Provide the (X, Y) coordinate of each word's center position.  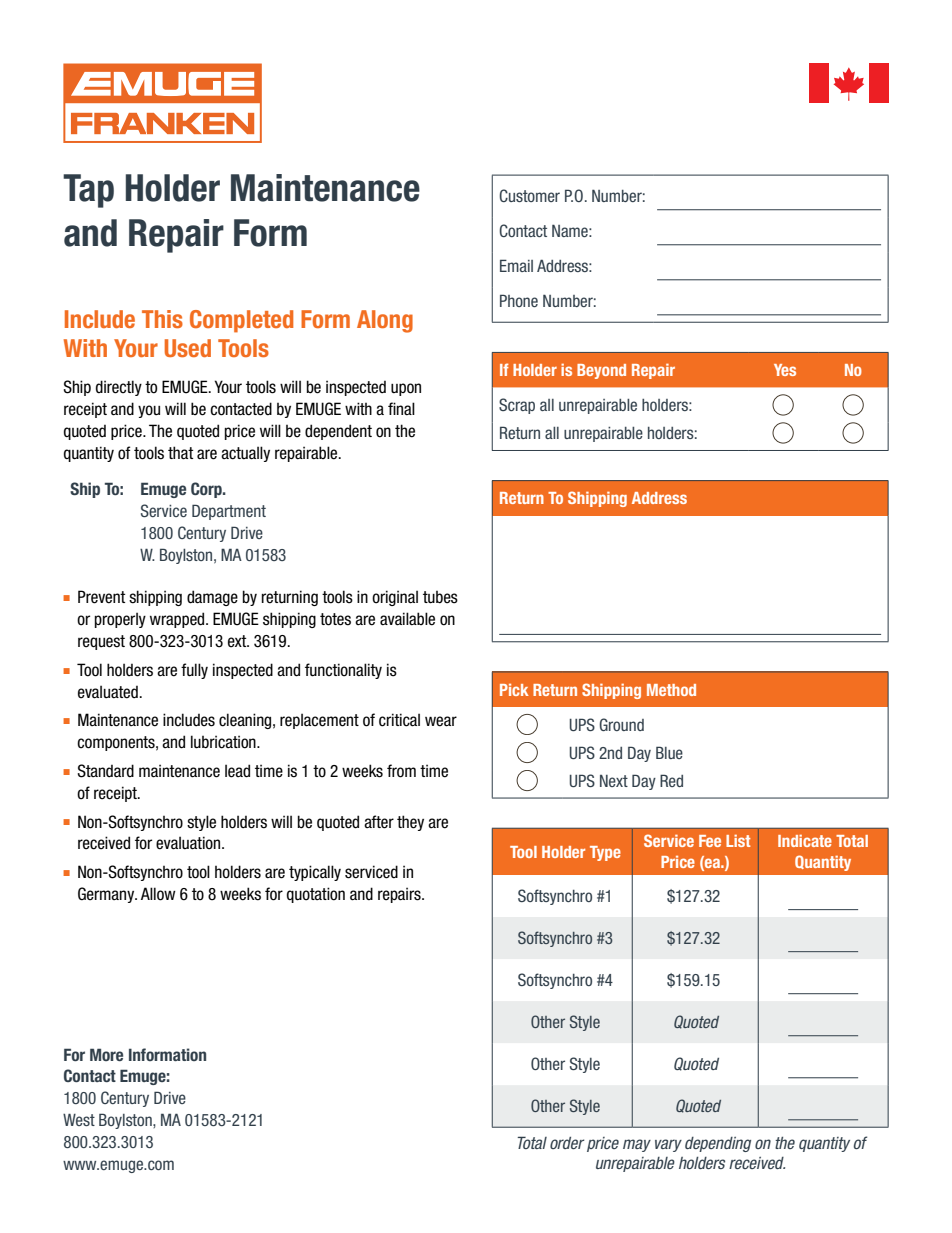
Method (671, 690)
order (567, 1143)
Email (516, 265)
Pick (514, 690)
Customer (529, 195)
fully (194, 671)
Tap (88, 191)
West (79, 1119)
